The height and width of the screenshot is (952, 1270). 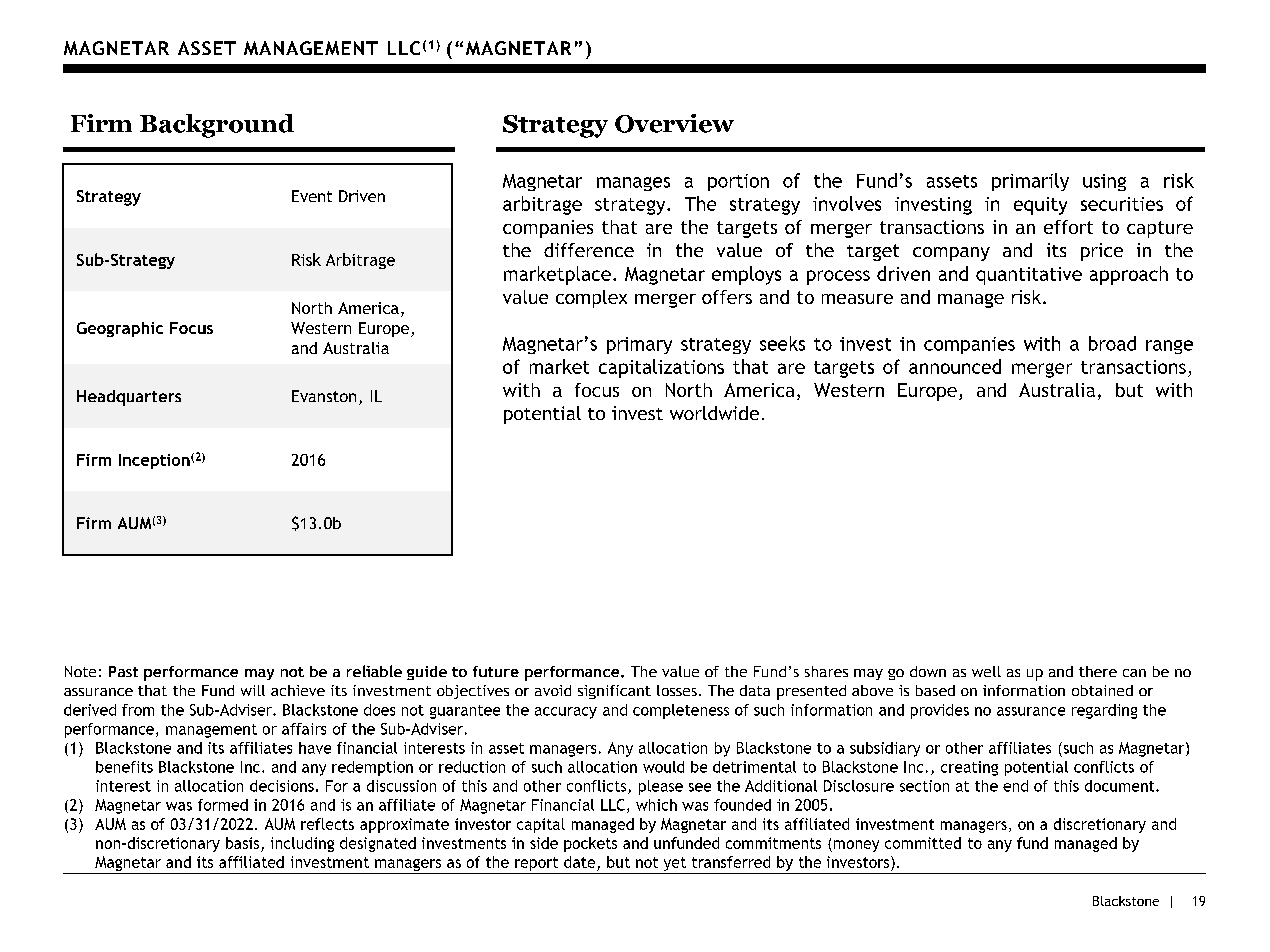 I want to click on primarily, so click(x=1030, y=182).
